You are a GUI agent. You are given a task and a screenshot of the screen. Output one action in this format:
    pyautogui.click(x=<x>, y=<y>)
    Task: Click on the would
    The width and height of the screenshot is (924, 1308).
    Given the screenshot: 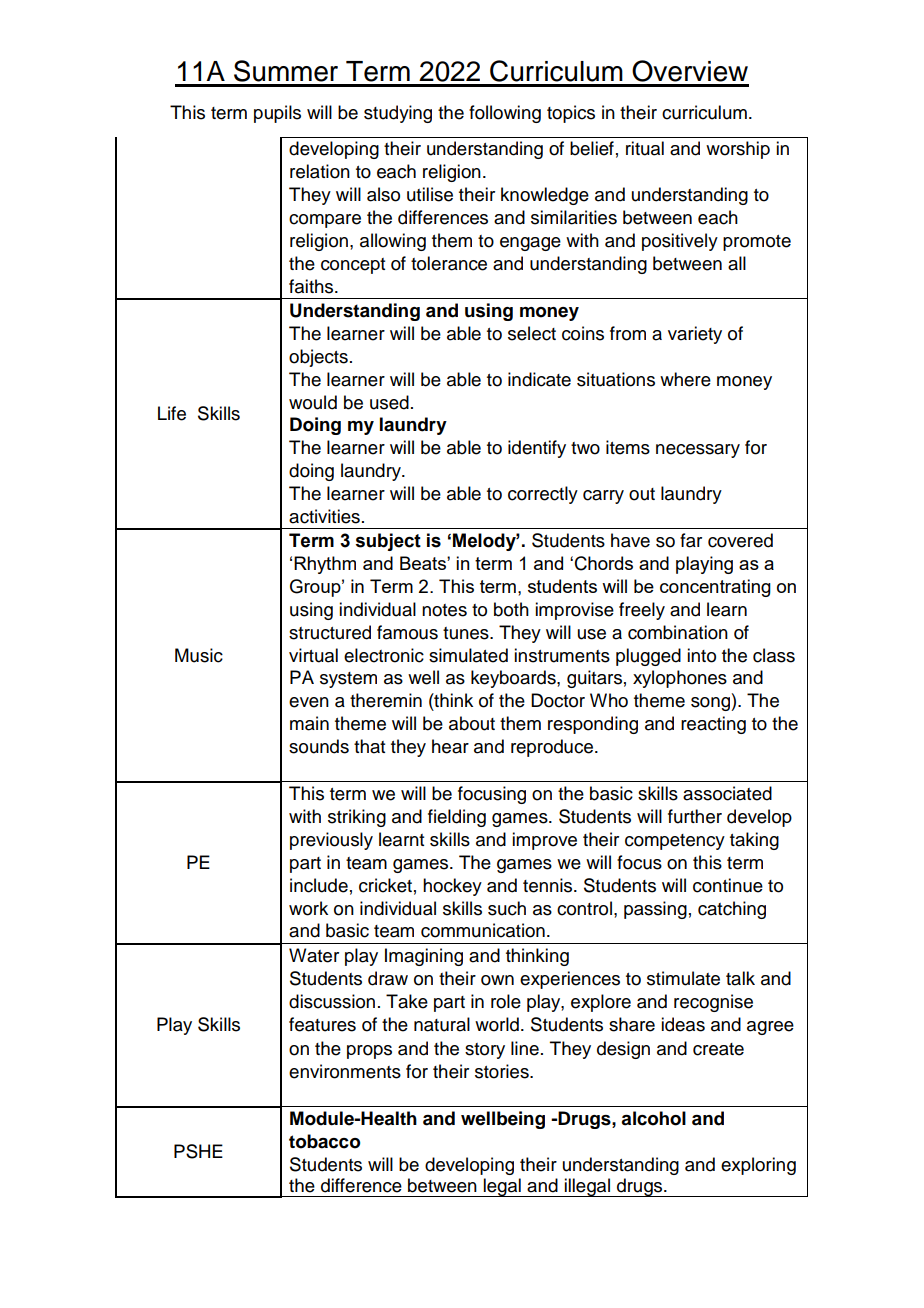 What is the action you would take?
    pyautogui.click(x=313, y=402)
